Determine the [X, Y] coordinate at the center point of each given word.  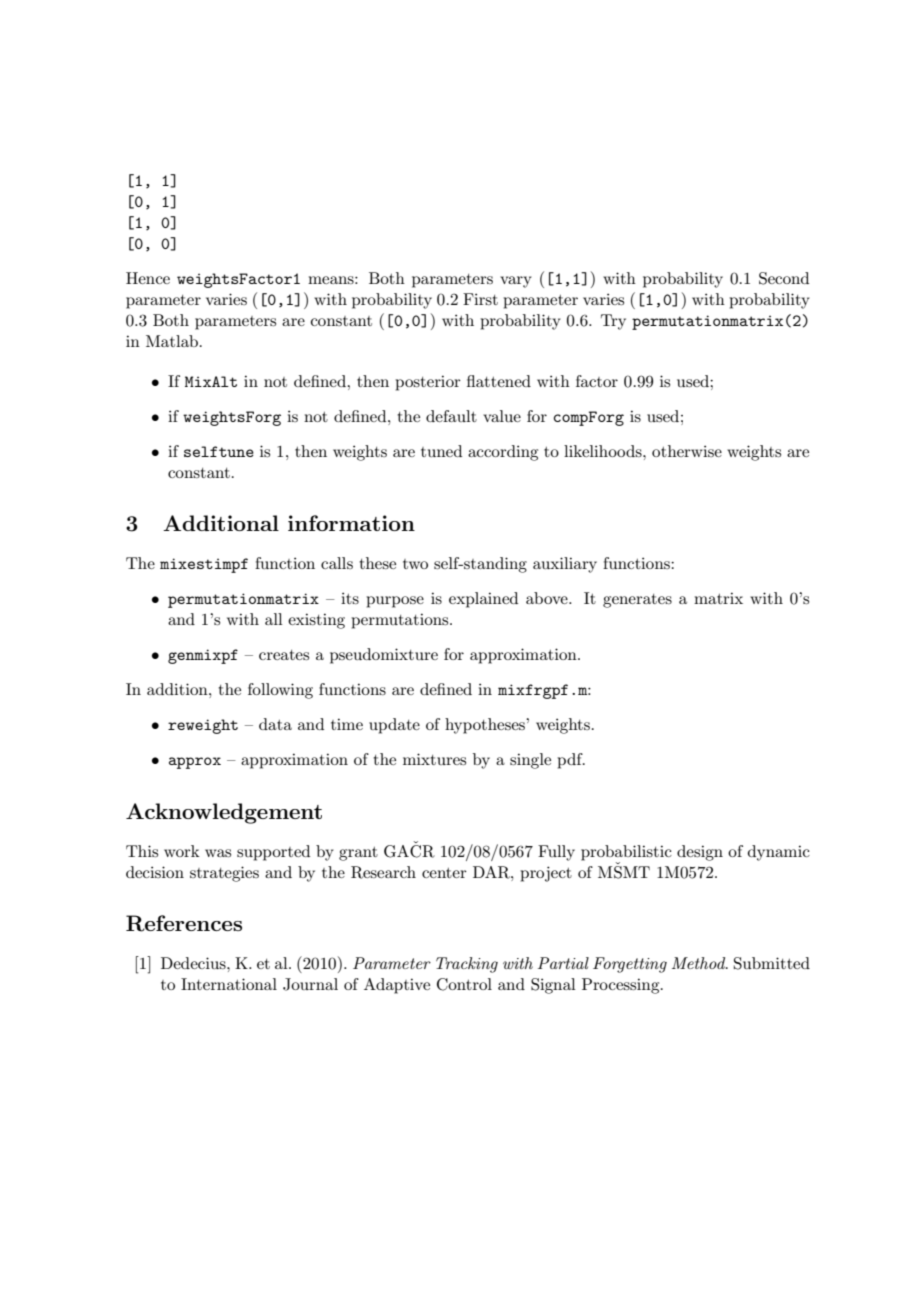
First [480, 299]
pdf [571, 761]
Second [784, 278]
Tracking [467, 965]
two [415, 564]
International [229, 984]
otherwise [687, 451]
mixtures [434, 759]
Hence [148, 278]
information [351, 523]
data [275, 724]
